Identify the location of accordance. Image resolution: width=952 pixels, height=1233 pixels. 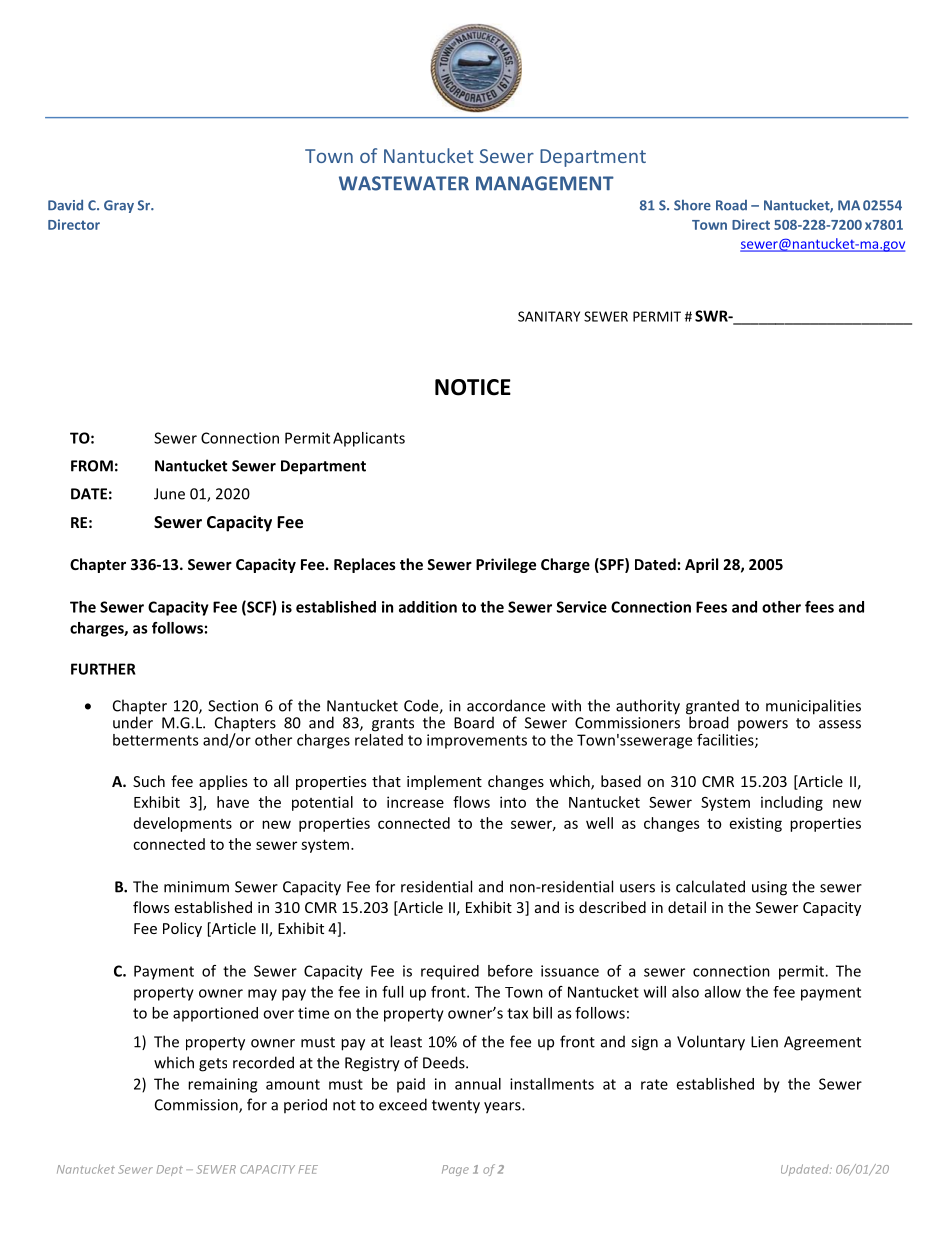
(506, 705).
